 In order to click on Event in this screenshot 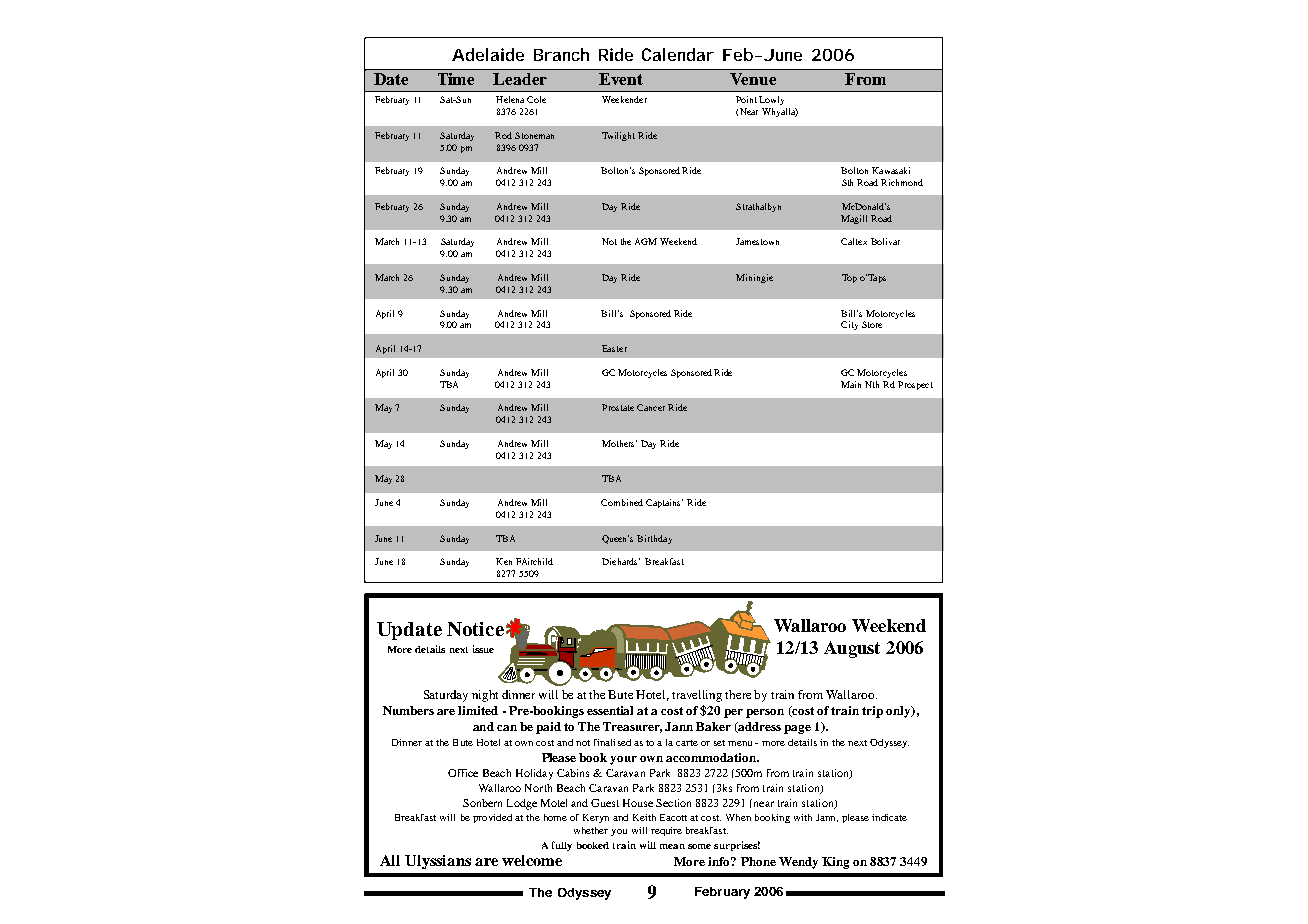, I will do `click(621, 79)`.
